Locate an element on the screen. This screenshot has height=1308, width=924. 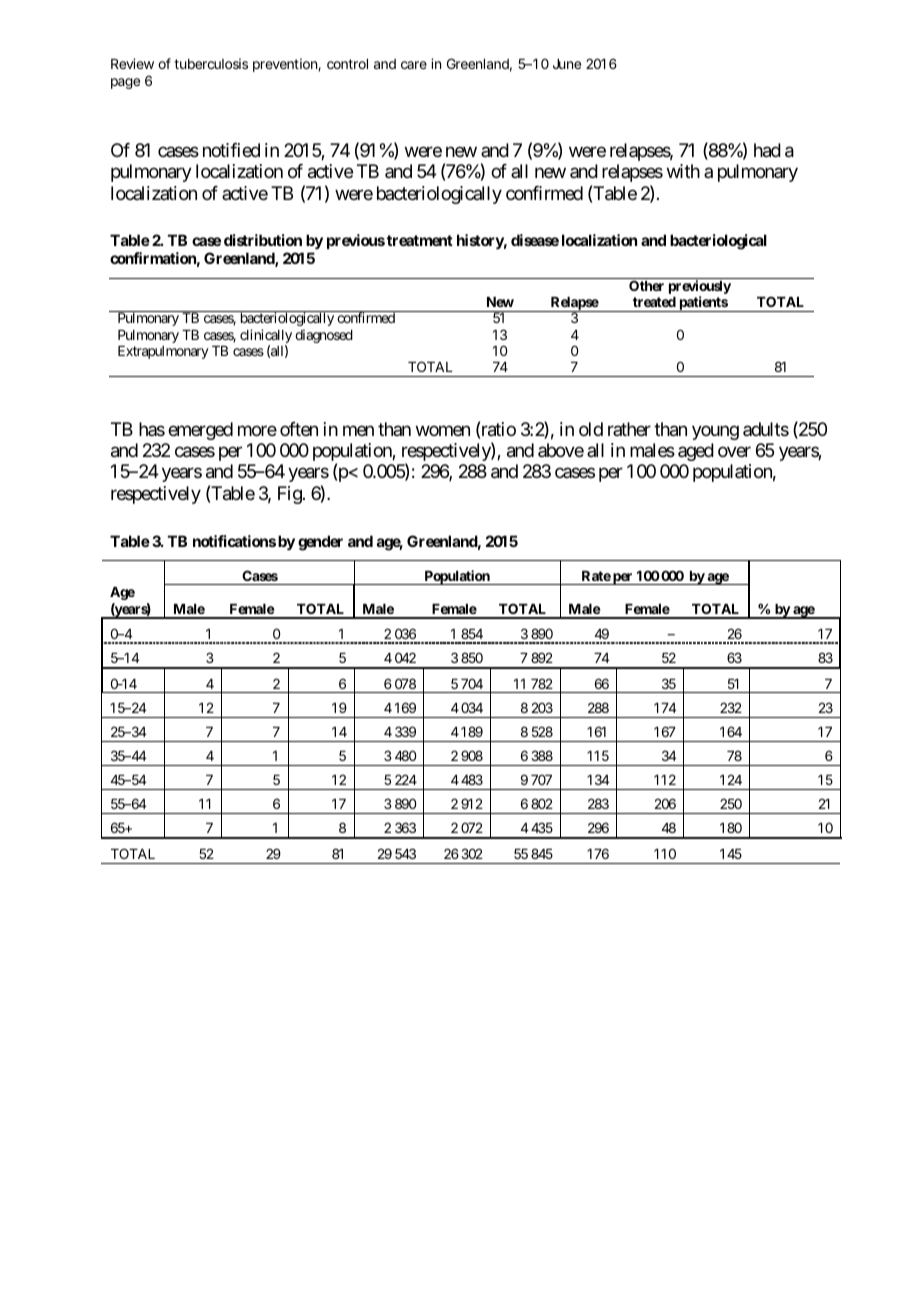
Other is located at coordinates (646, 285).
